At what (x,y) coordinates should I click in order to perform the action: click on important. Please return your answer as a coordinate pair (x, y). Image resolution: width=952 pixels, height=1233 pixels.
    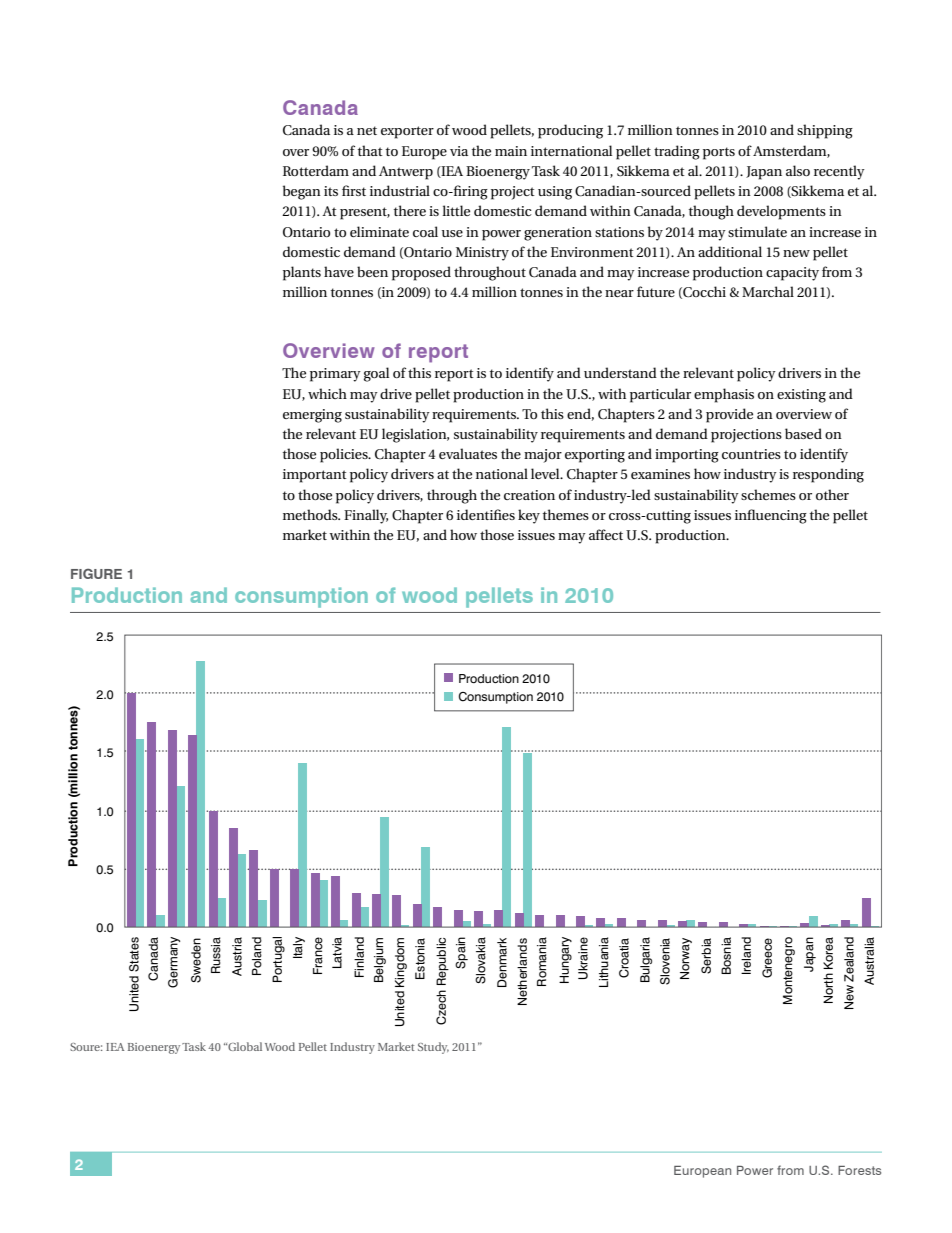
    Looking at the image, I should click on (315, 476).
